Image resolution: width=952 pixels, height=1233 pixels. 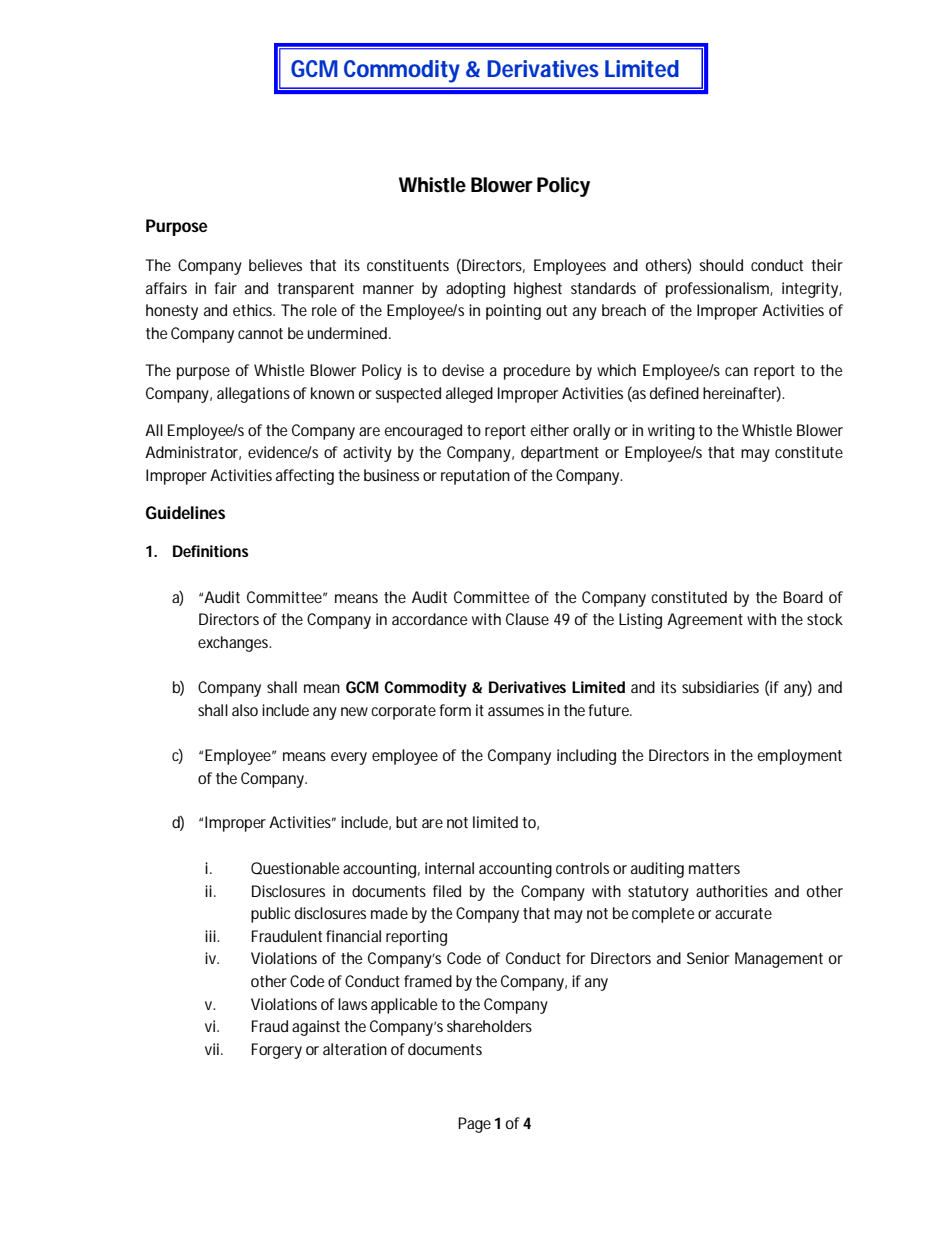 What do you see at coordinates (234, 644) in the screenshot?
I see `exchanges` at bounding box center [234, 644].
